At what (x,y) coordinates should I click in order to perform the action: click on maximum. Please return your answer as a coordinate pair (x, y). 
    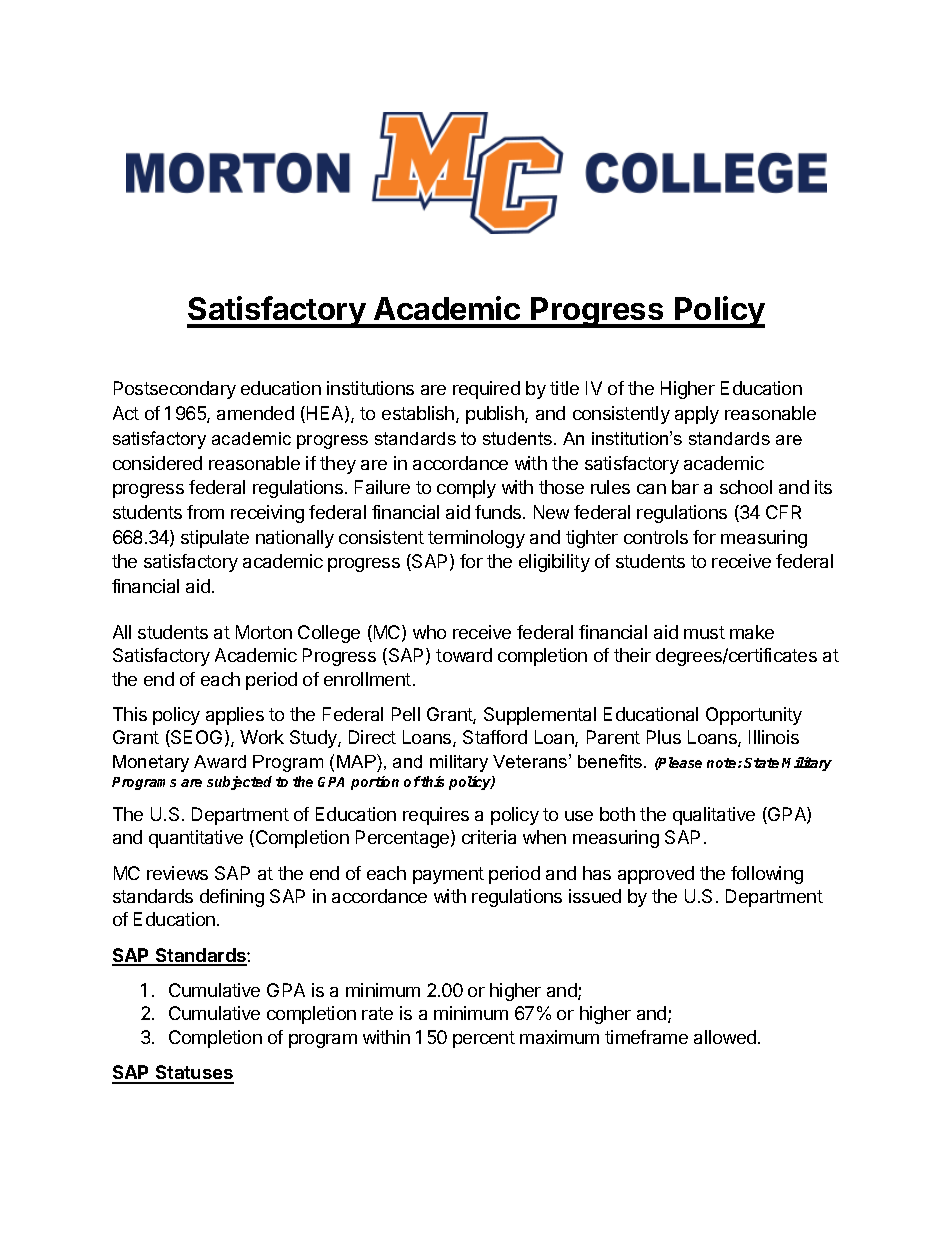
    Looking at the image, I should click on (559, 1037).
